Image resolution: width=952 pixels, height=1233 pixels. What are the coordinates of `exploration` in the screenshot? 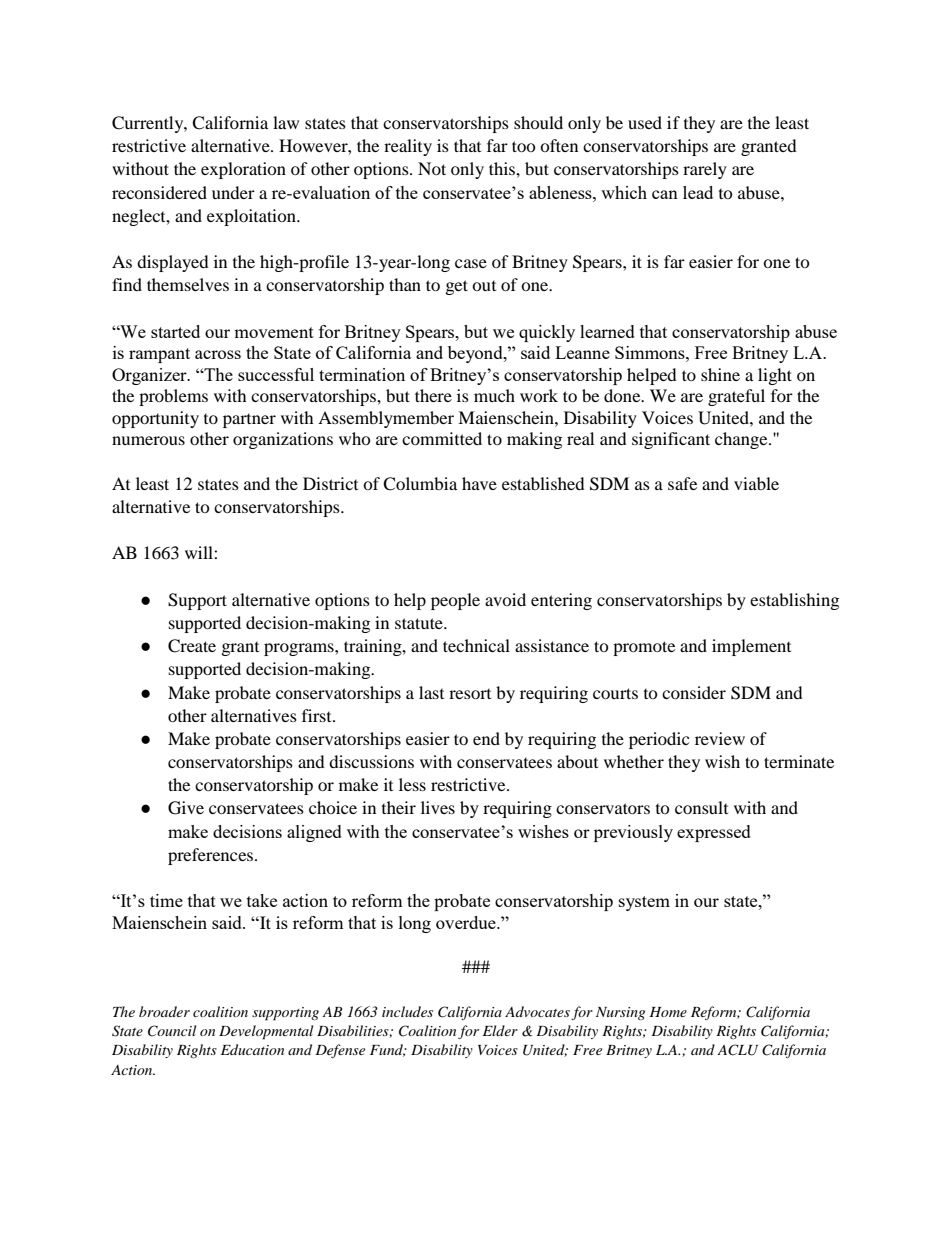 It's located at (243, 170).
